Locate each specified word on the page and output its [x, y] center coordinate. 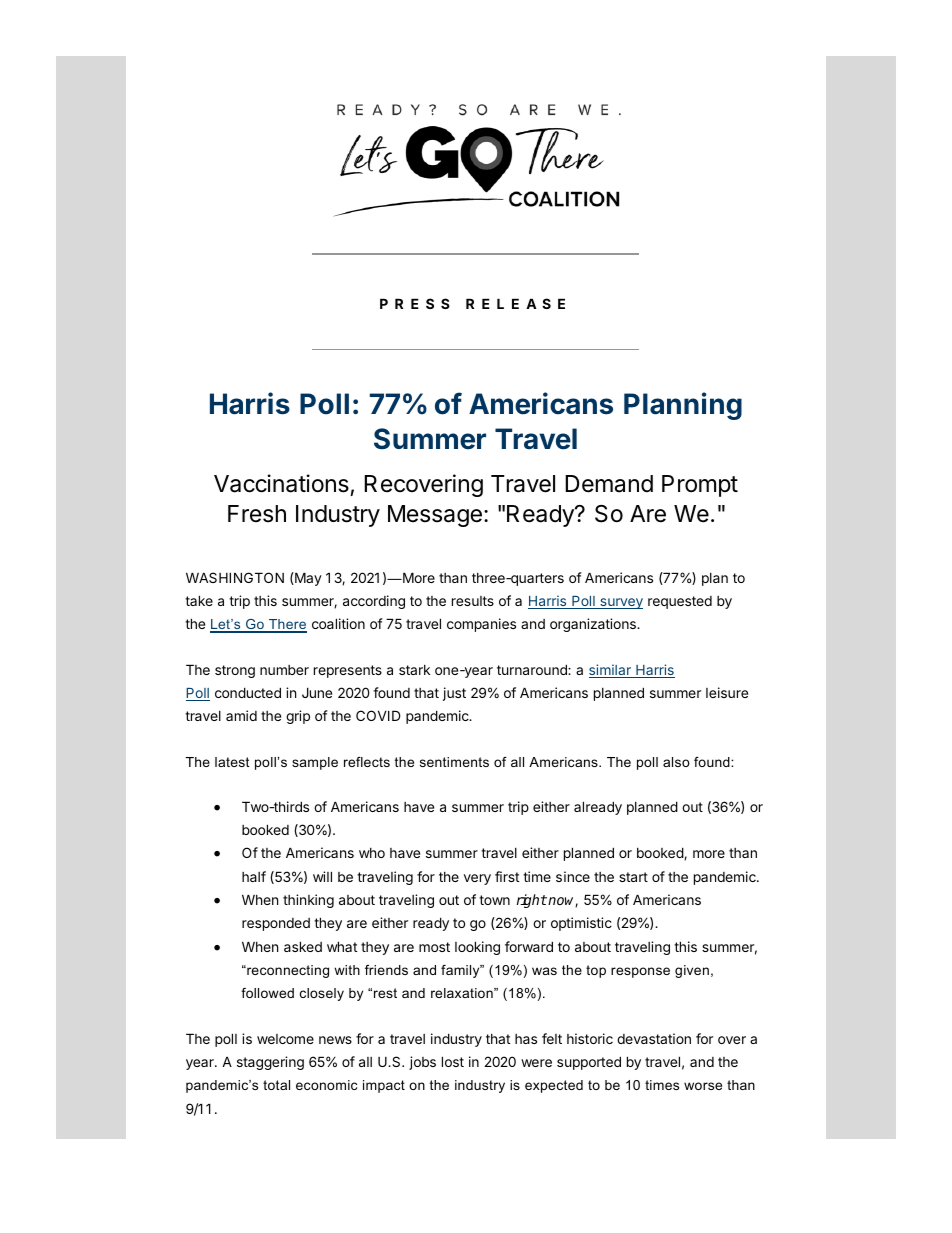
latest [232, 762]
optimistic [581, 924]
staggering [270, 1063]
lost [453, 1061]
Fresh [257, 514]
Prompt [700, 486]
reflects [367, 762]
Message [435, 516]
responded [276, 924]
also [676, 762]
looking [477, 948]
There [287, 626]
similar [611, 671]
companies [481, 625]
